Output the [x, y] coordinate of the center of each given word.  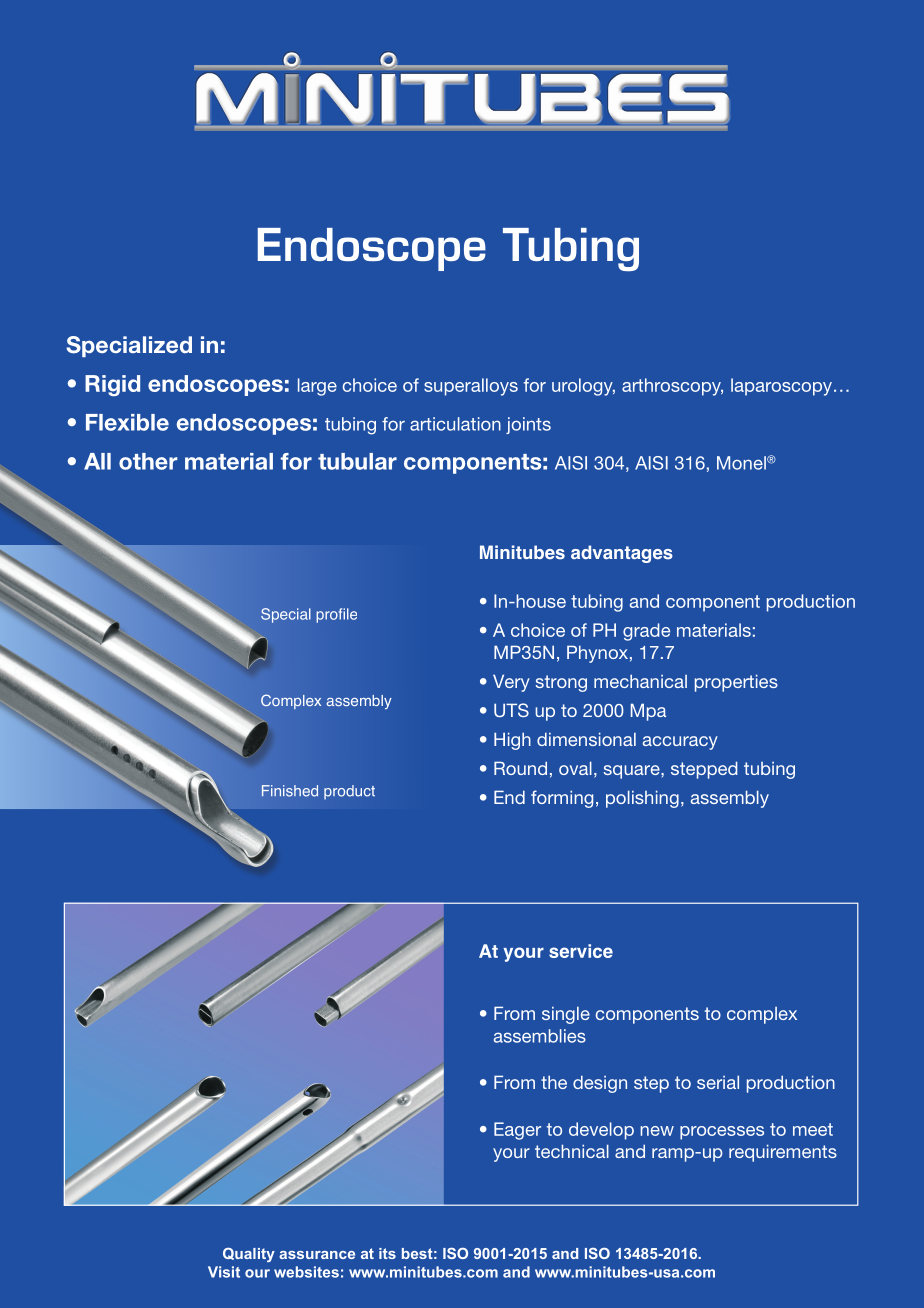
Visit [224, 1272]
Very [511, 683]
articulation [455, 424]
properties [736, 683]
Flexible [127, 422]
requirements [783, 1153]
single [566, 1015]
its [387, 1253]
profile [336, 615]
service [581, 951]
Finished [290, 791]
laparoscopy [781, 387]
